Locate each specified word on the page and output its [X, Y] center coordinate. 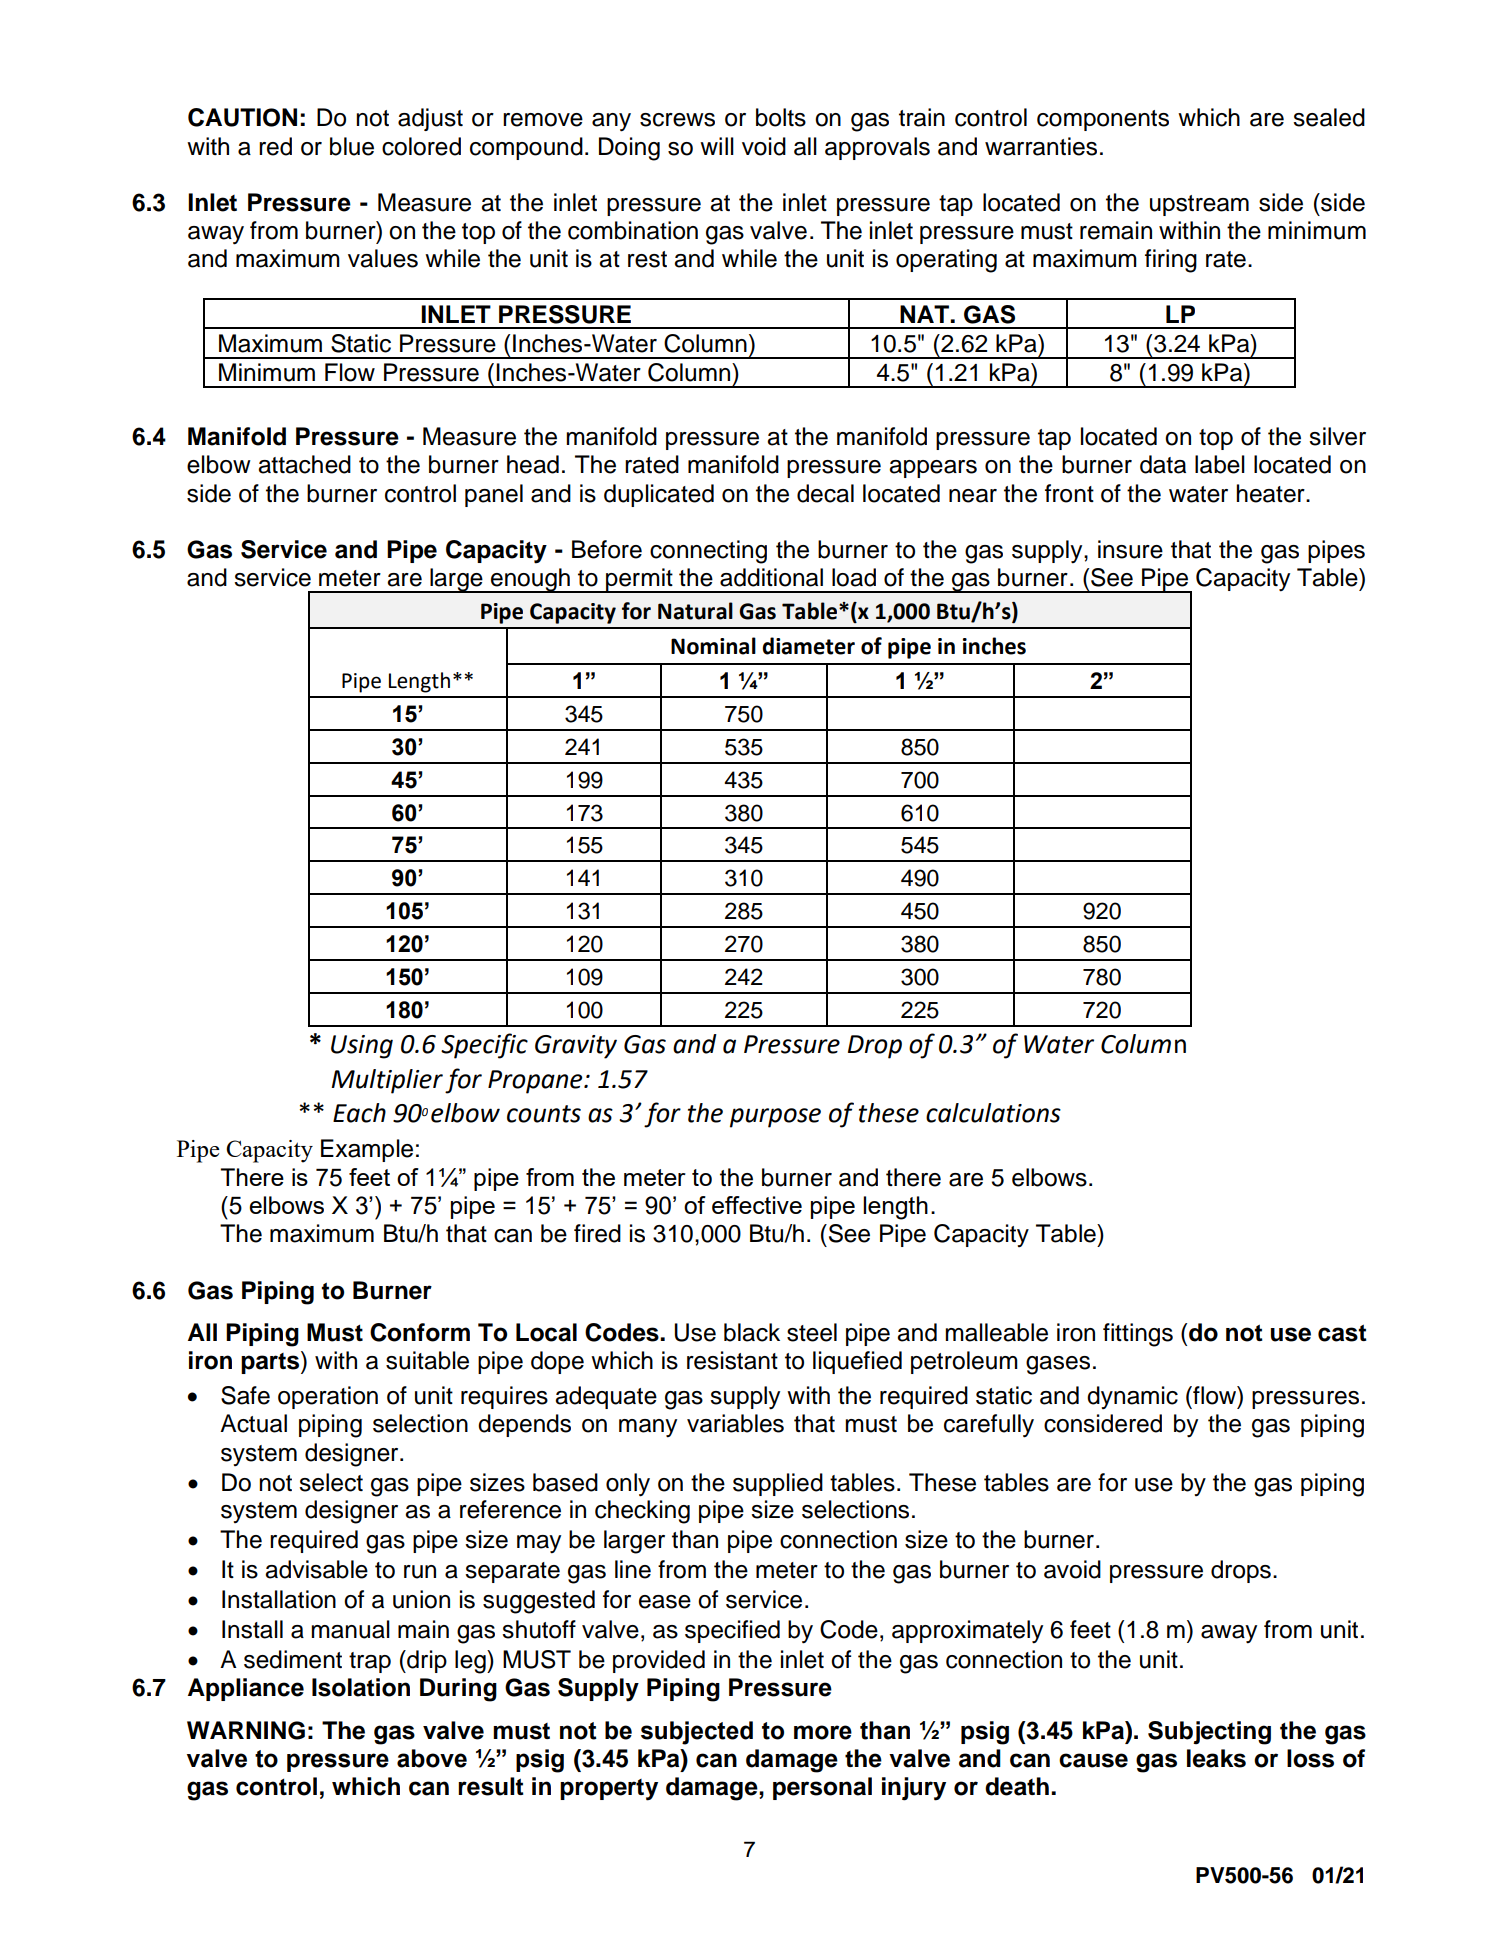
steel [812, 1332]
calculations [993, 1113]
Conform [420, 1332]
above [432, 1758]
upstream [1199, 205]
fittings [1138, 1335]
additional [771, 577]
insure [1130, 549]
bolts [781, 117]
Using [362, 1047]
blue [352, 146]
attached [304, 464]
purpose [775, 1118]
